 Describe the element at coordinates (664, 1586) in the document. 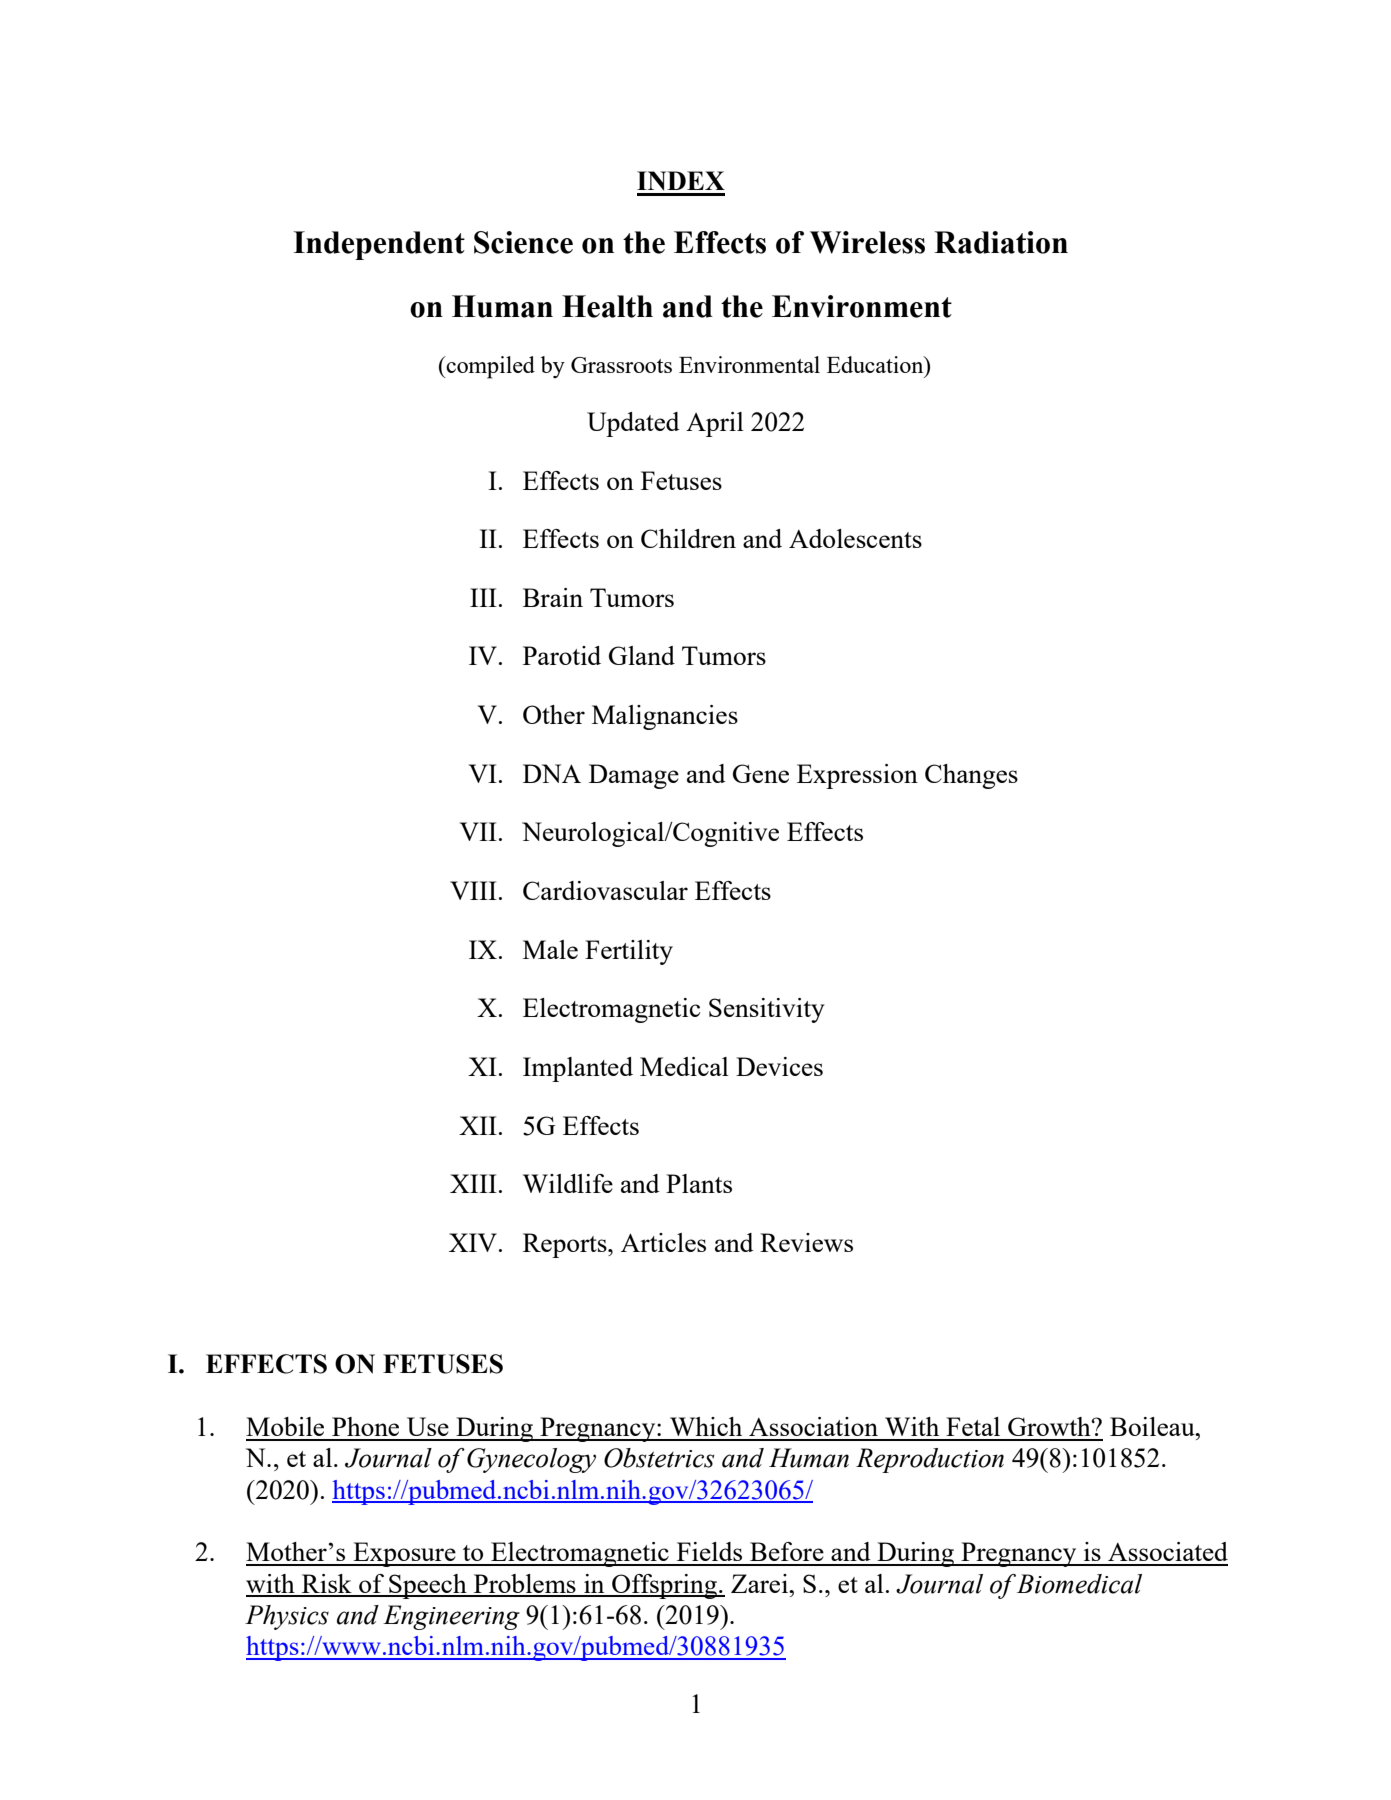

I see `Offspring` at that location.
